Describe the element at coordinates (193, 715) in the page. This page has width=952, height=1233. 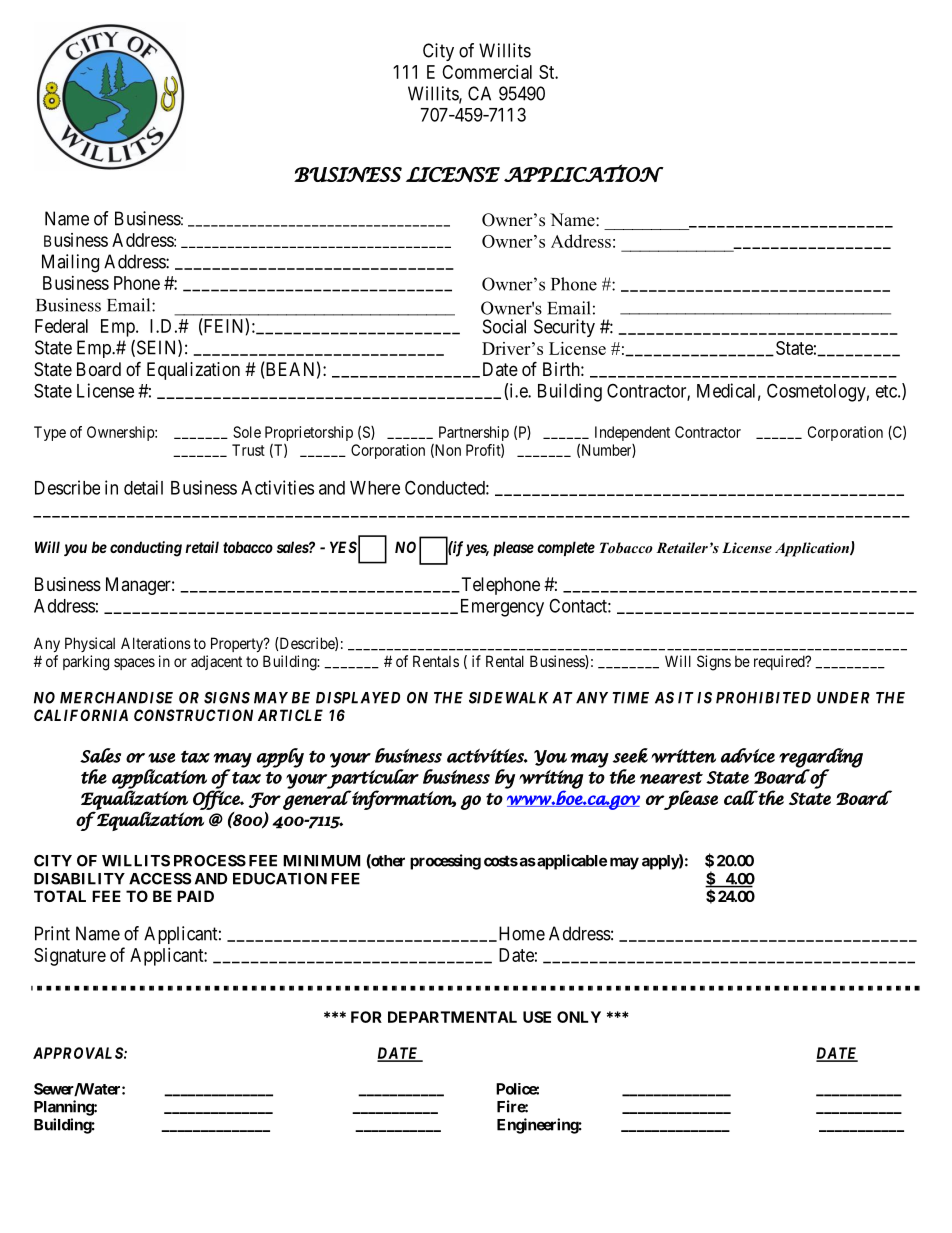
I see `CONSTRUCTION` at that location.
